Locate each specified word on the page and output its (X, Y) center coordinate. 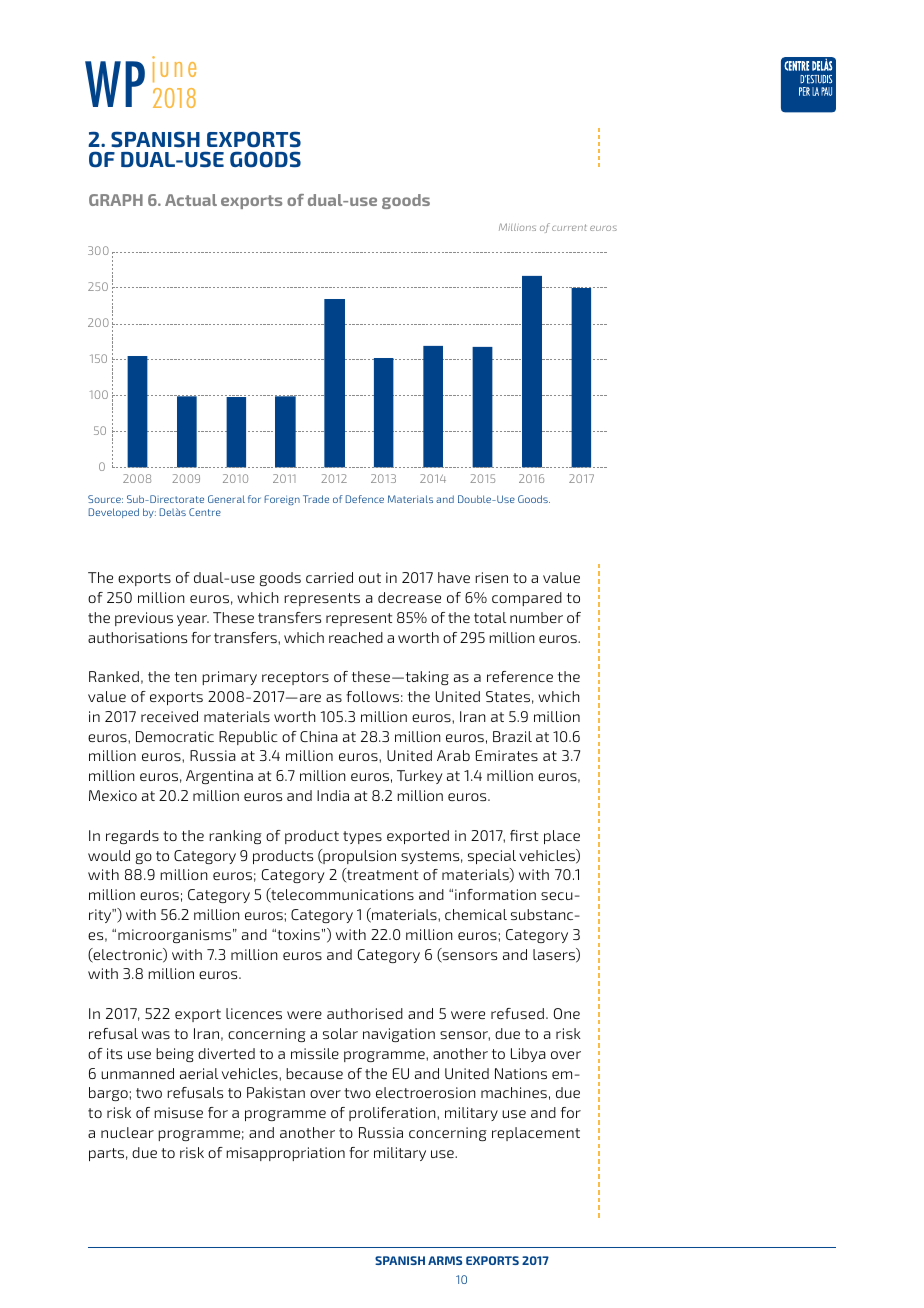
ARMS (445, 1260)
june (174, 69)
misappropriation (285, 1154)
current (569, 227)
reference (520, 676)
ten (186, 677)
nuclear (127, 1132)
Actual (191, 200)
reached (356, 637)
